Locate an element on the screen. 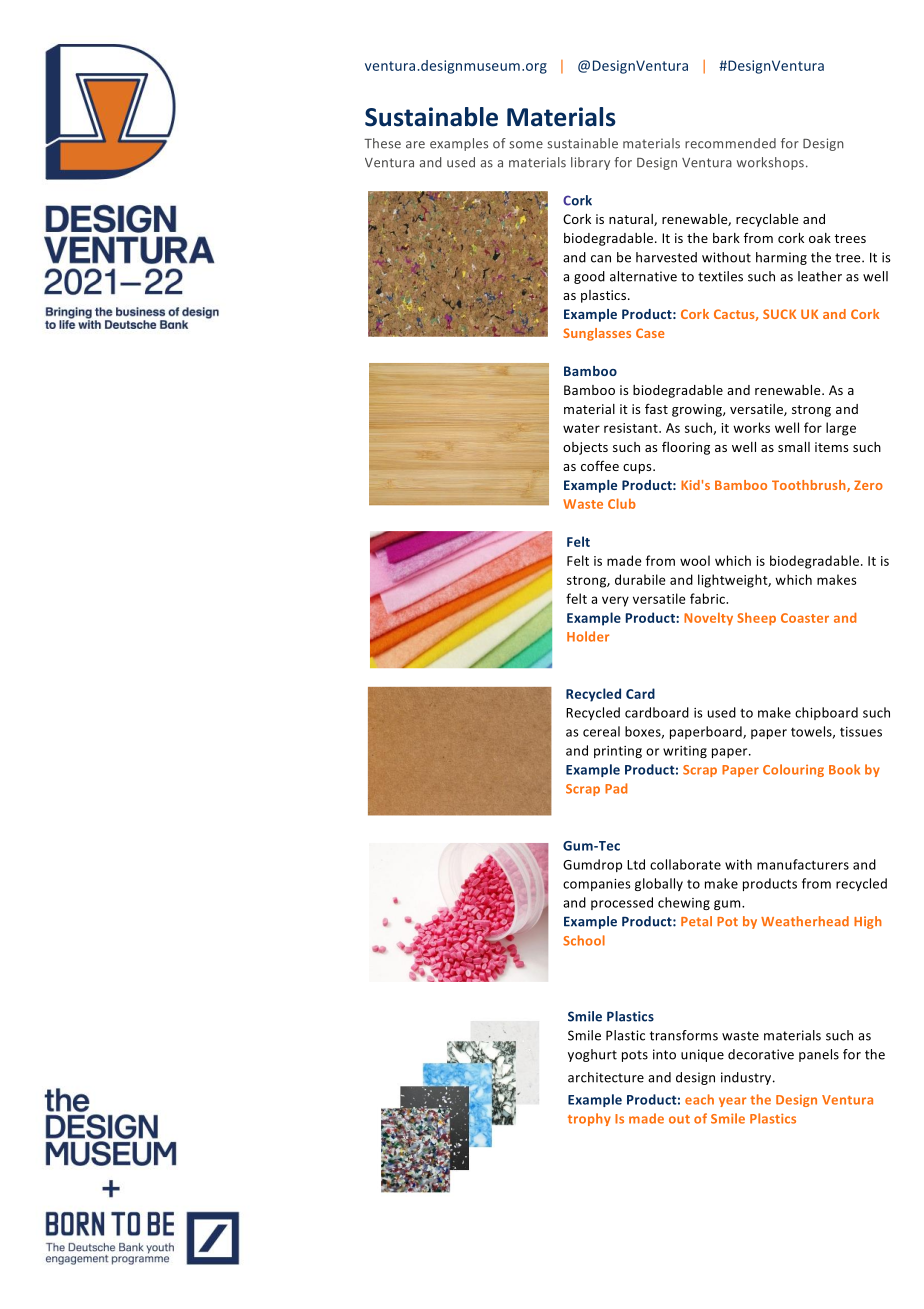 This screenshot has height=1309, width=924. library is located at coordinates (590, 163).
